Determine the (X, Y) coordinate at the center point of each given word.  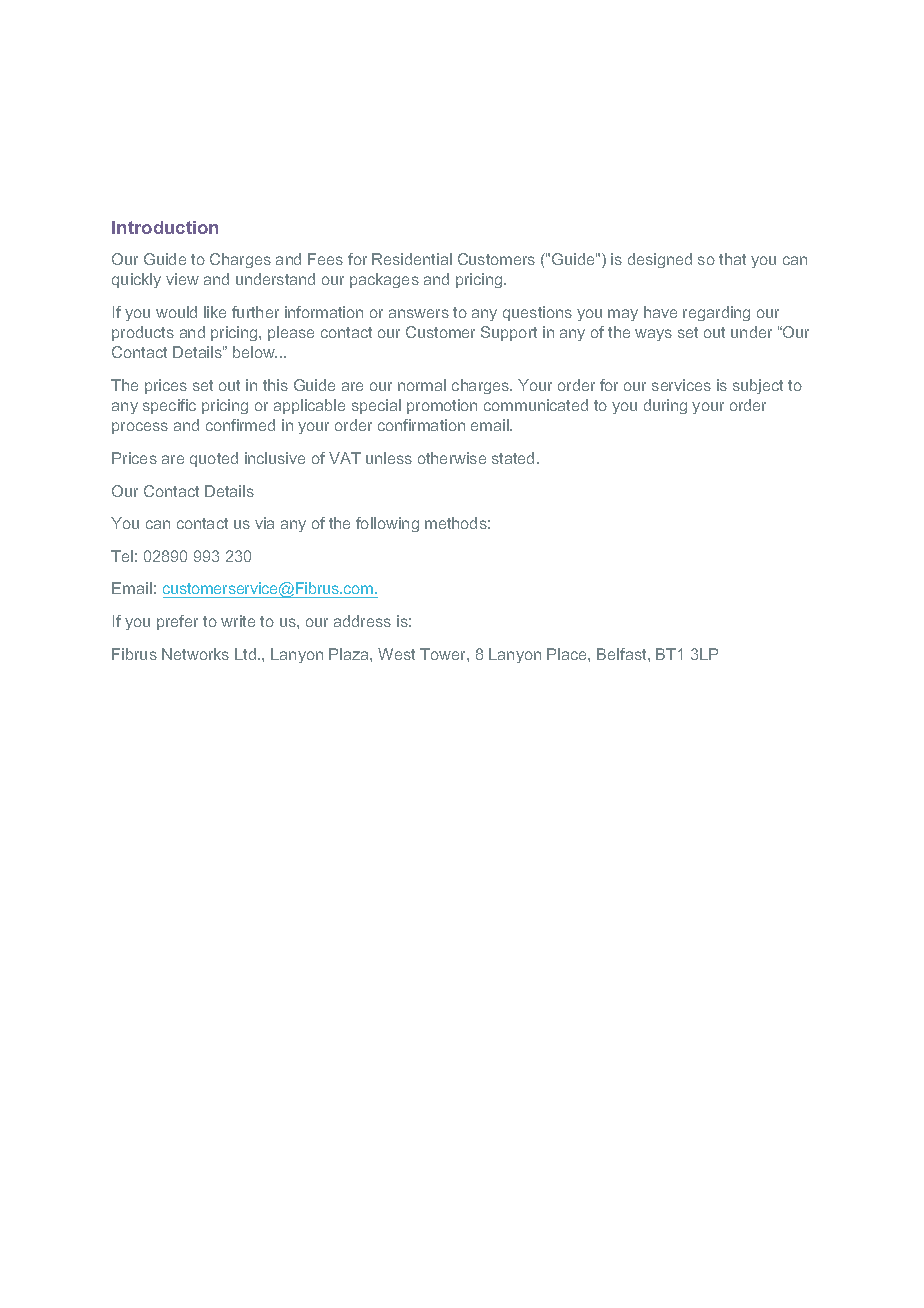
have (660, 312)
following (387, 524)
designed (660, 260)
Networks (195, 654)
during (665, 406)
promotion (442, 406)
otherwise (452, 458)
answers (419, 313)
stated (513, 458)
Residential (412, 259)
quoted (214, 459)
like (215, 312)
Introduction (165, 227)
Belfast (623, 654)
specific (169, 406)
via (264, 523)
